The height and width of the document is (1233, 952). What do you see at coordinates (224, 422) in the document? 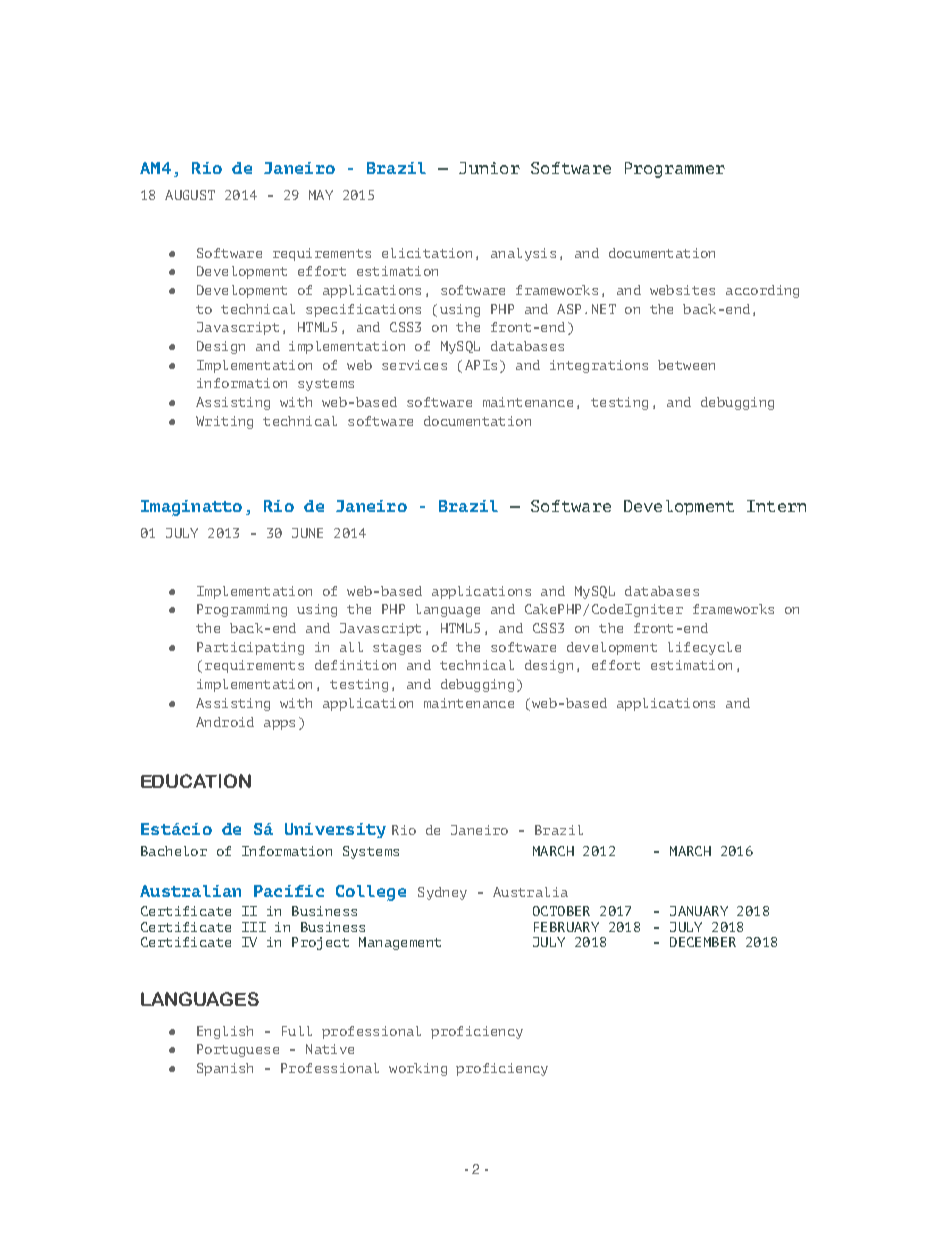
I see `Writing` at bounding box center [224, 422].
